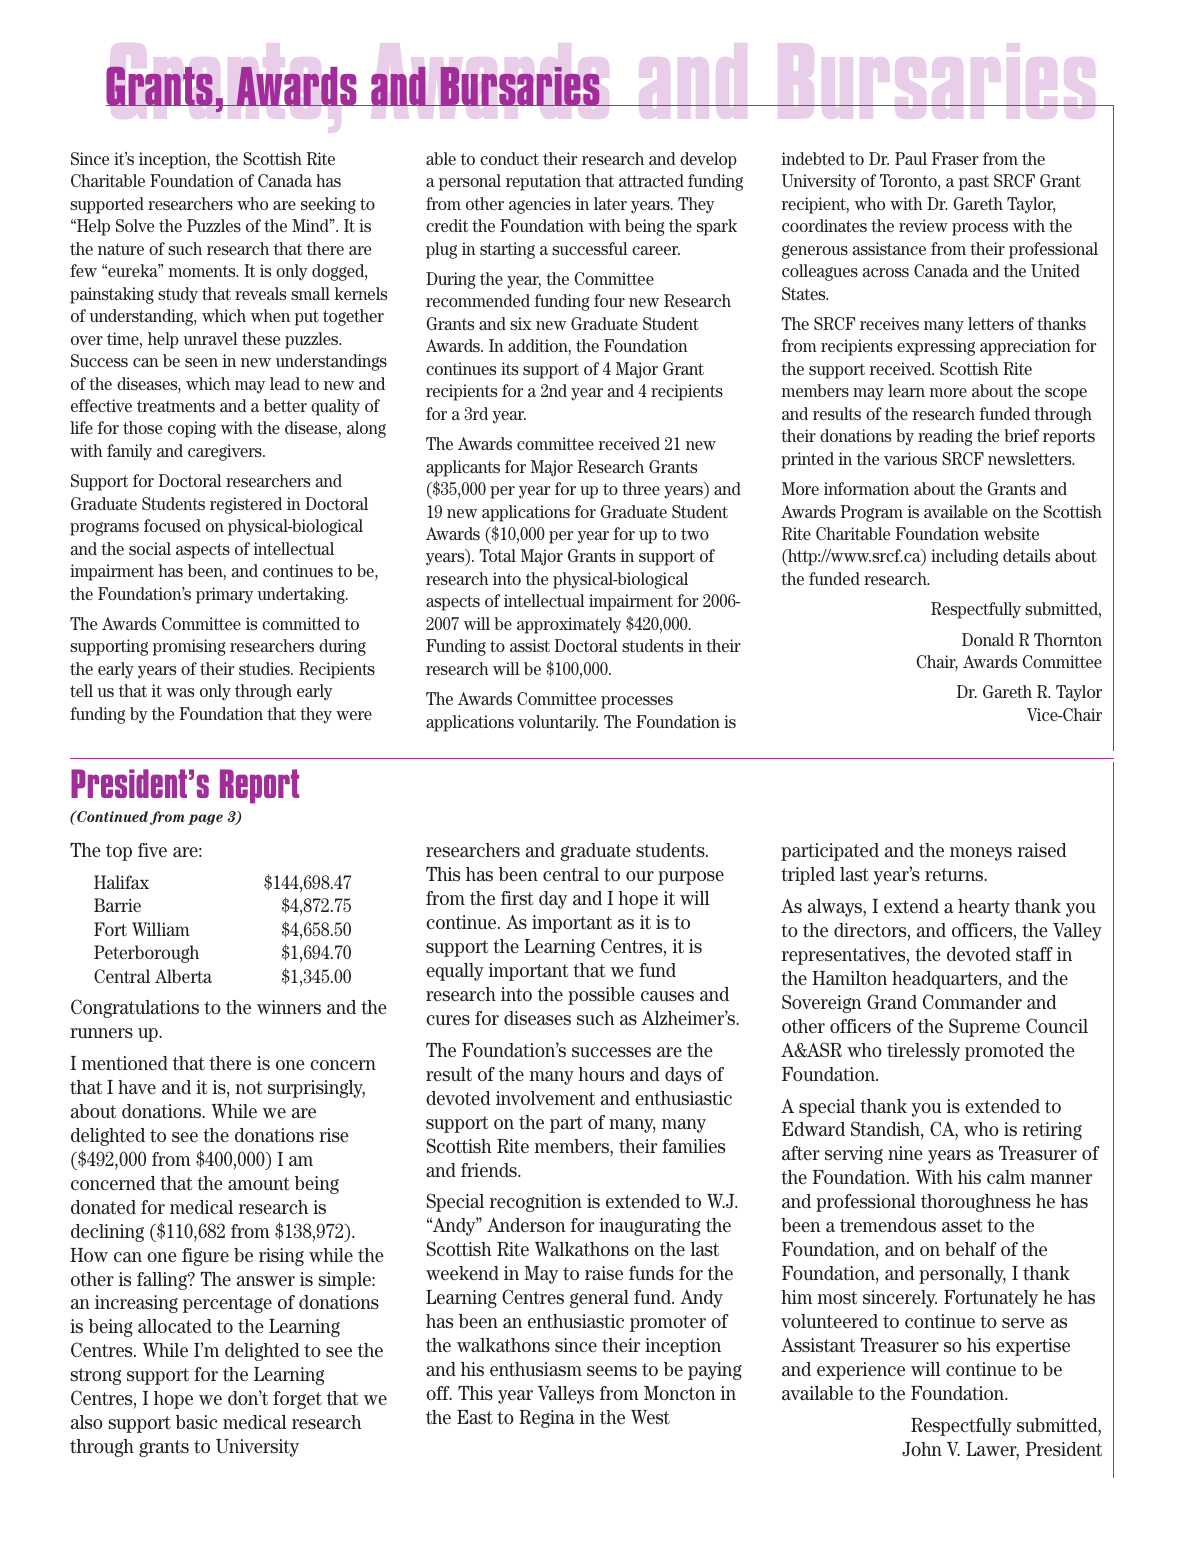 The image size is (1196, 1548). Describe the element at coordinates (558, 723) in the screenshot. I see `voluntarily` at that location.
